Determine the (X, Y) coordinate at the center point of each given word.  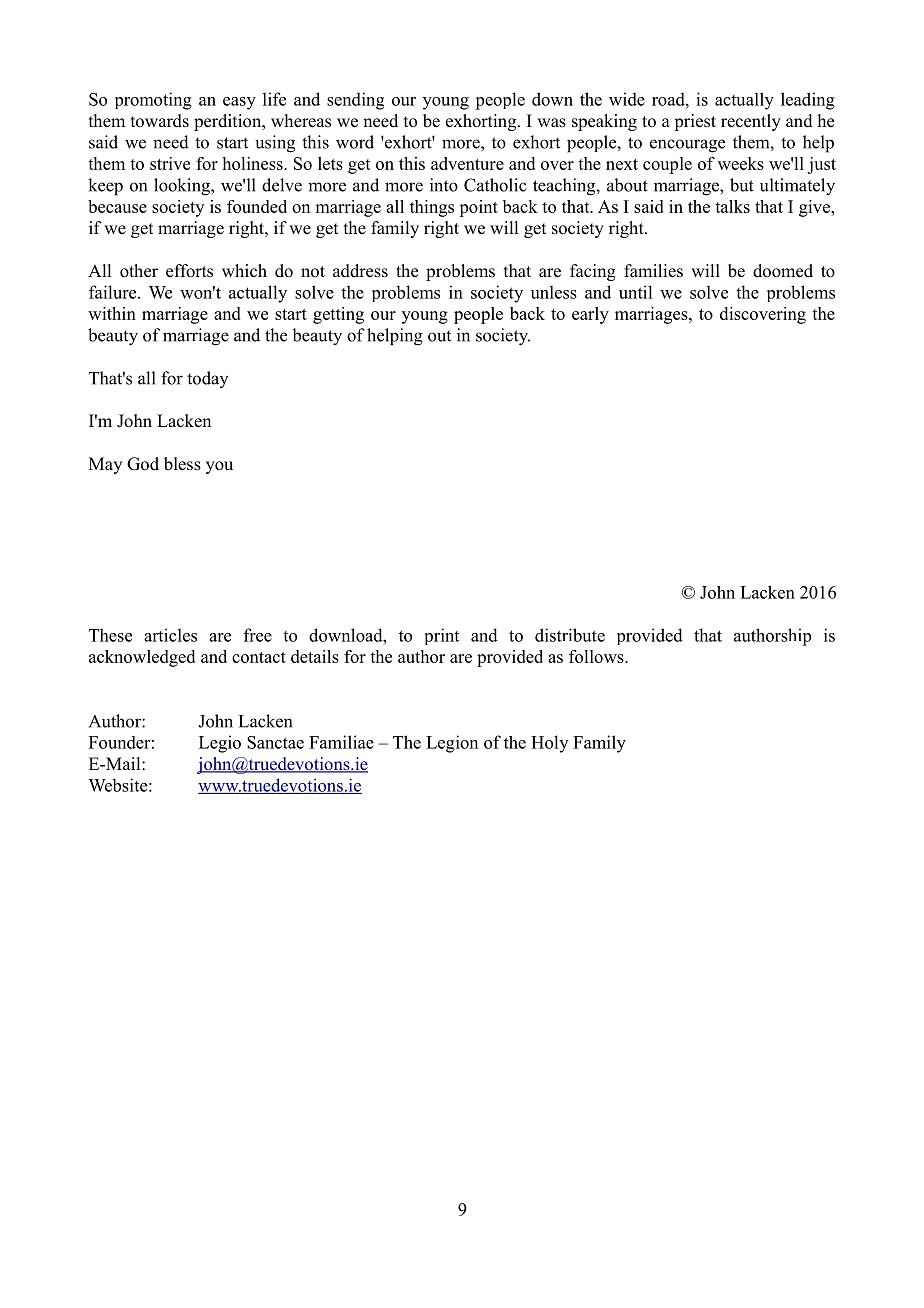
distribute (570, 635)
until (635, 292)
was (551, 123)
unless (554, 292)
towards (160, 121)
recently (751, 122)
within (112, 313)
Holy (549, 744)
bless (182, 464)
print (442, 636)
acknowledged (142, 658)
